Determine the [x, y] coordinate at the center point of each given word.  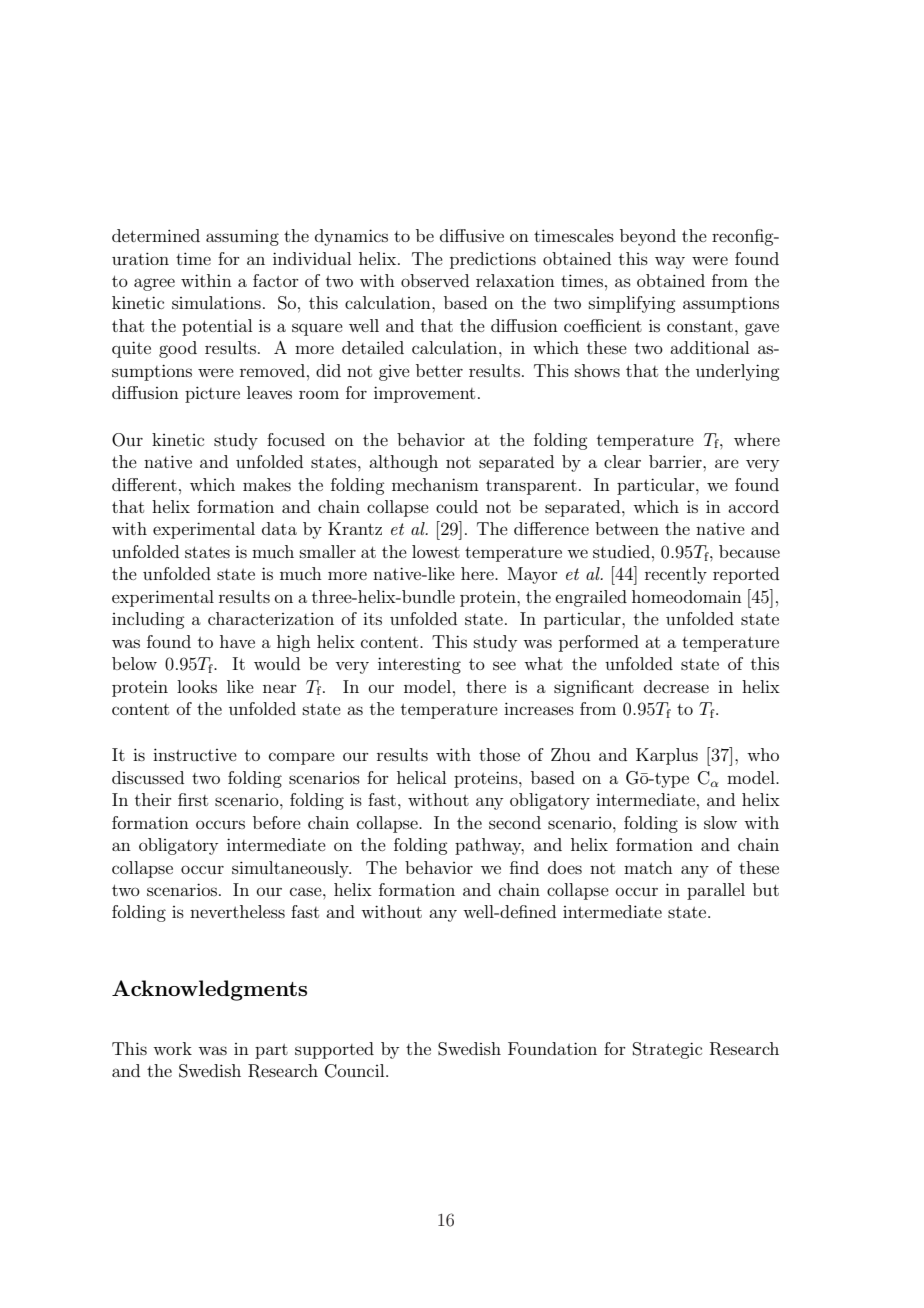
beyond [648, 237]
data [279, 528]
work [172, 1048]
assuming [242, 237]
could [457, 506]
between [627, 528]
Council [356, 1071]
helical [421, 777]
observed [435, 280]
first [193, 799]
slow [720, 822]
